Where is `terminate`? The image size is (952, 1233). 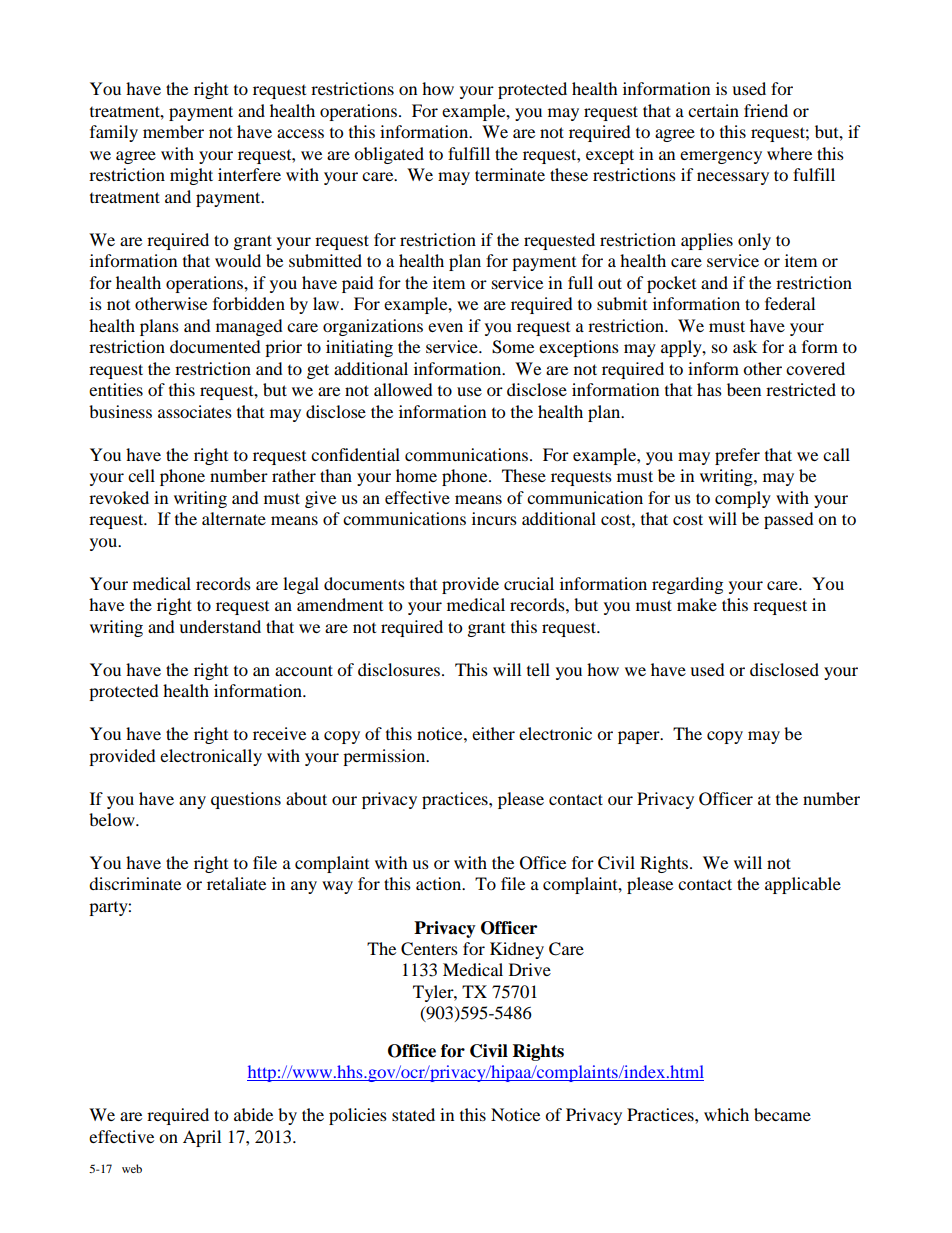
terminate is located at coordinates (510, 174).
